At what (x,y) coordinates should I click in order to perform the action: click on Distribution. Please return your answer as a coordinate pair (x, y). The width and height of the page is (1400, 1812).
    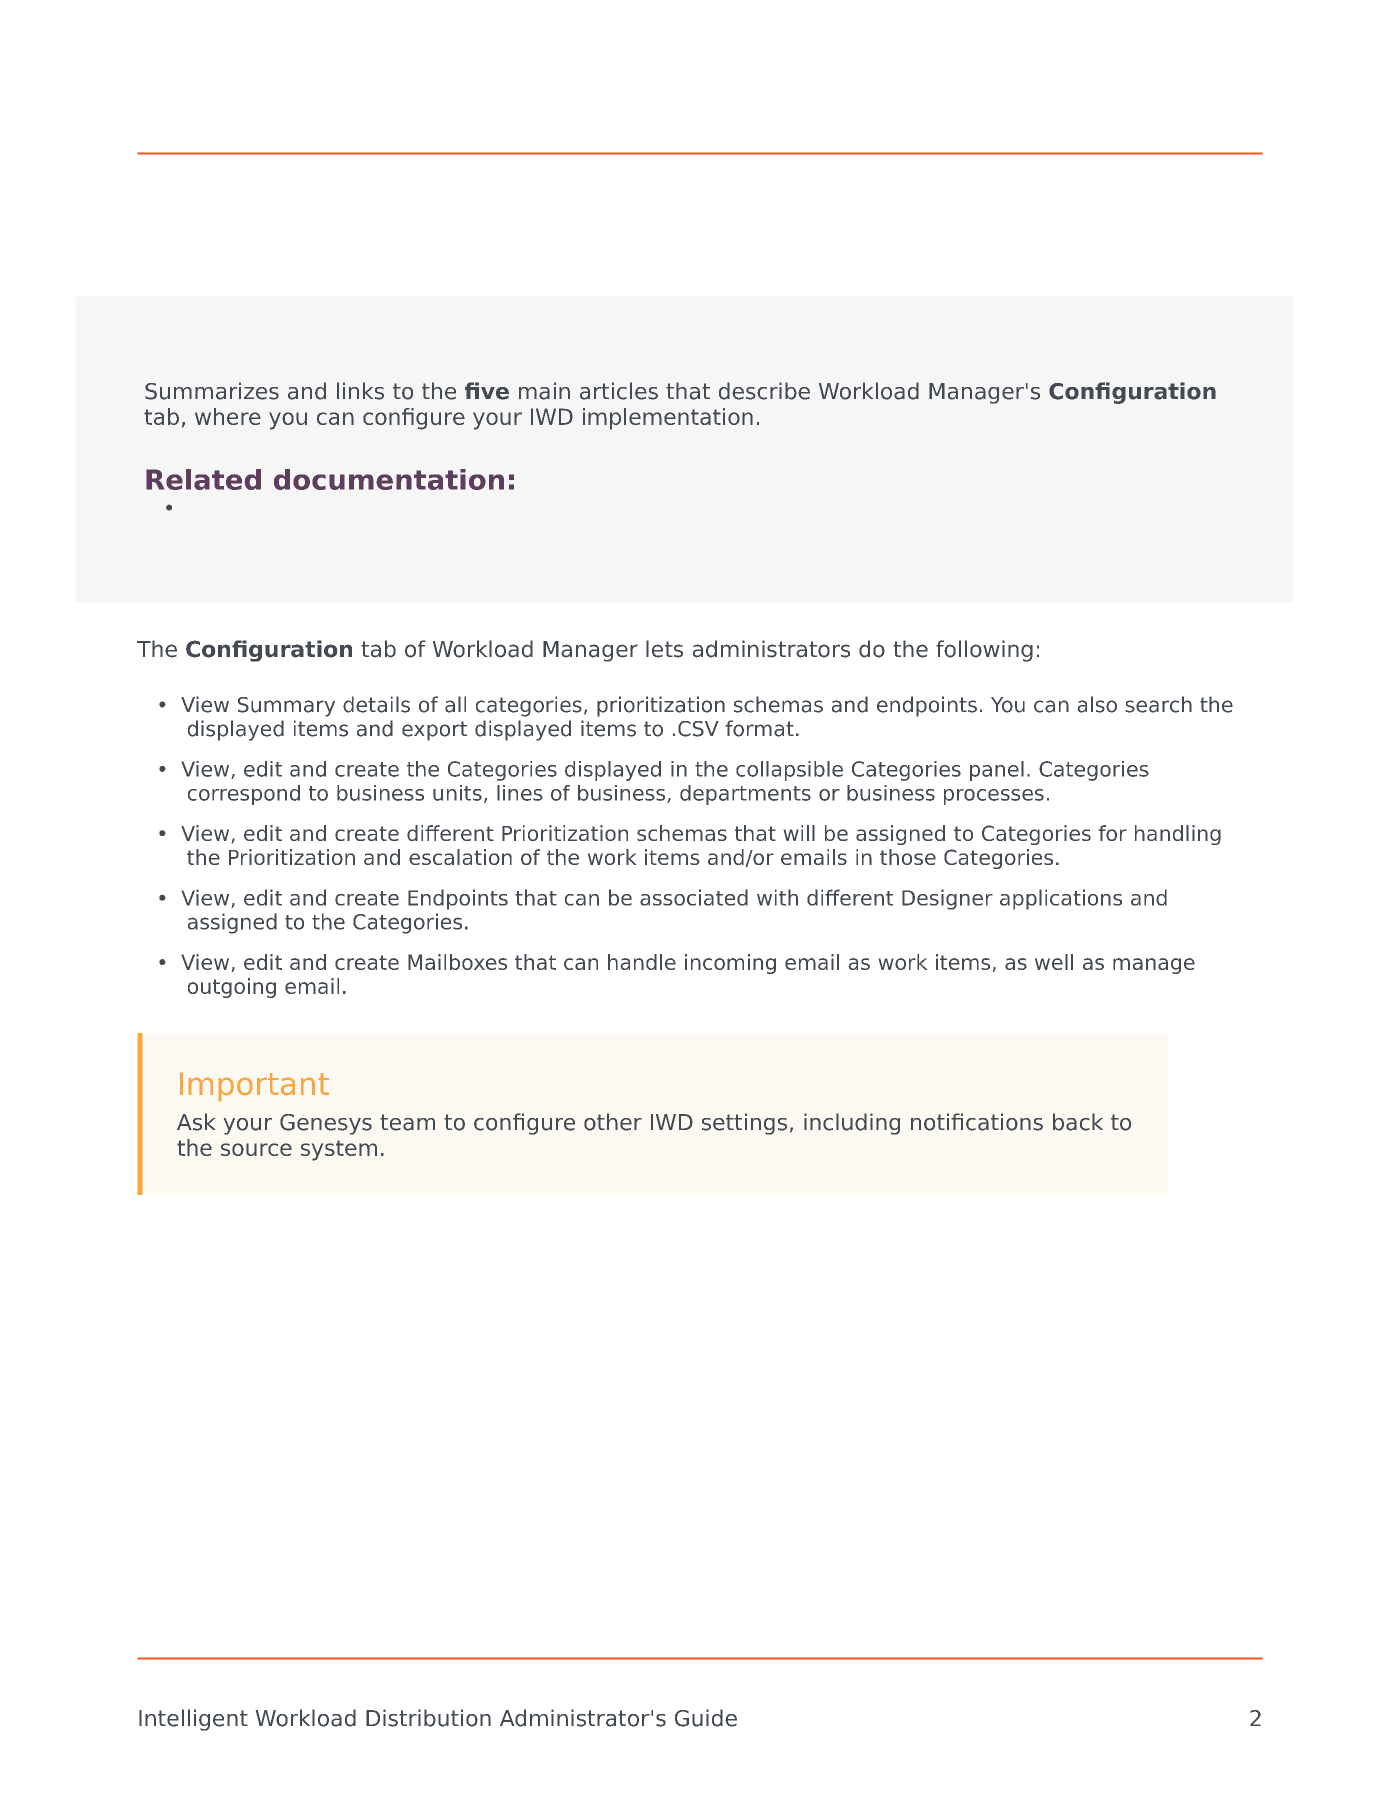
    Looking at the image, I should click on (428, 1718).
